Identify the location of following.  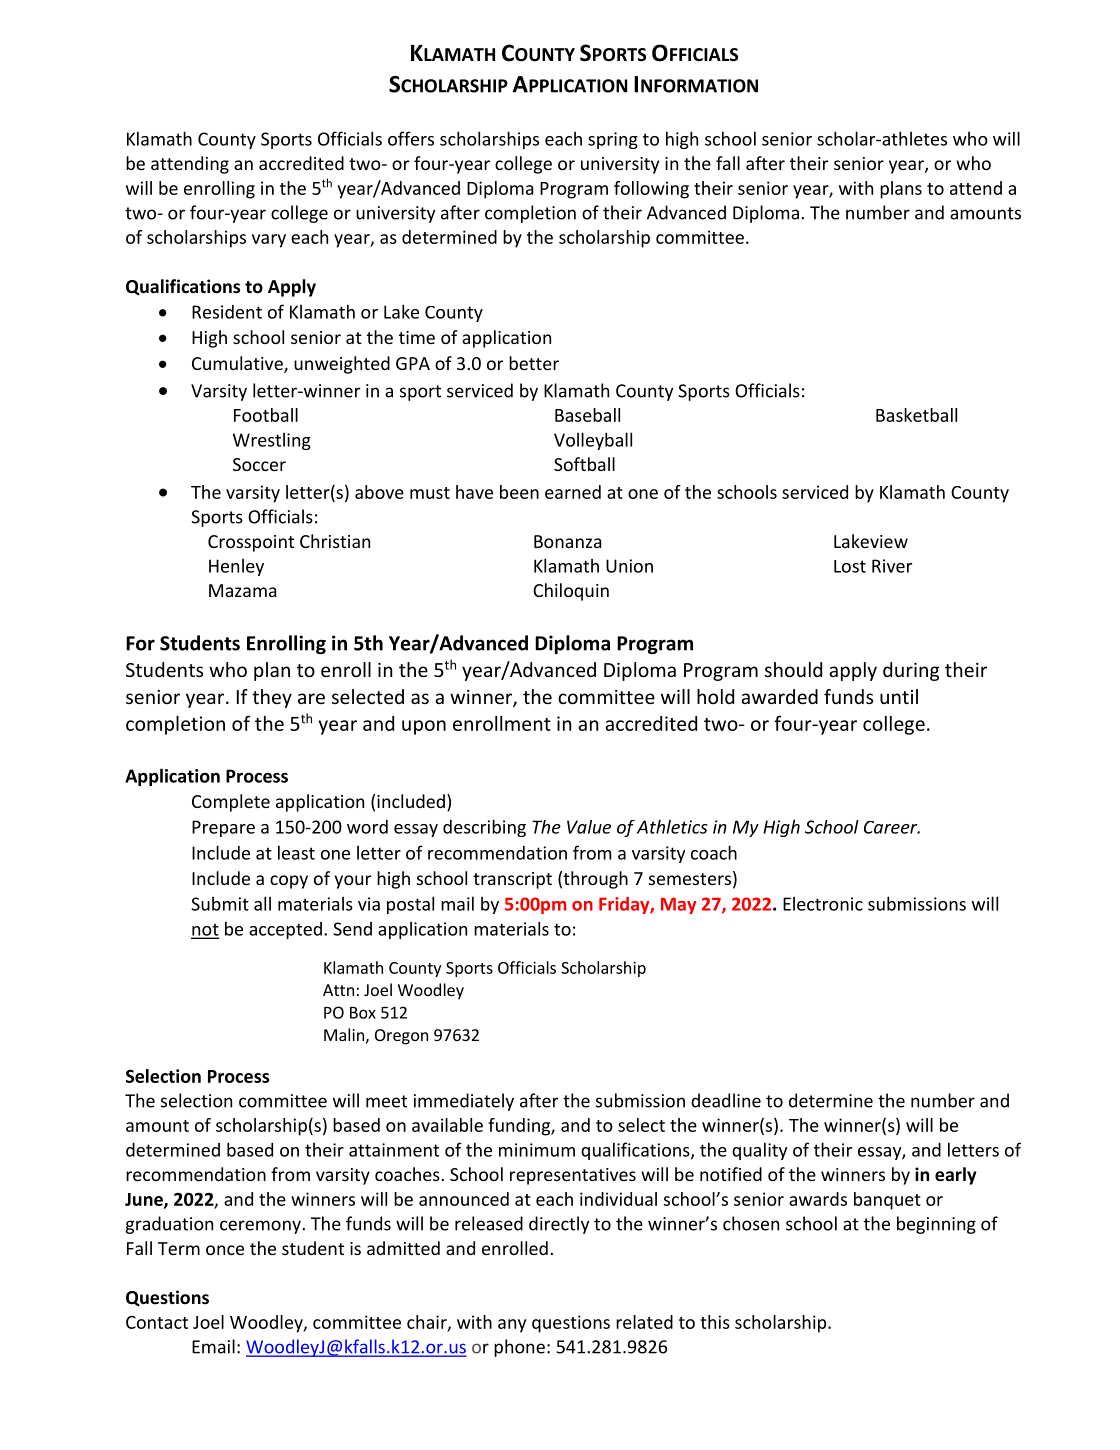
(651, 190).
